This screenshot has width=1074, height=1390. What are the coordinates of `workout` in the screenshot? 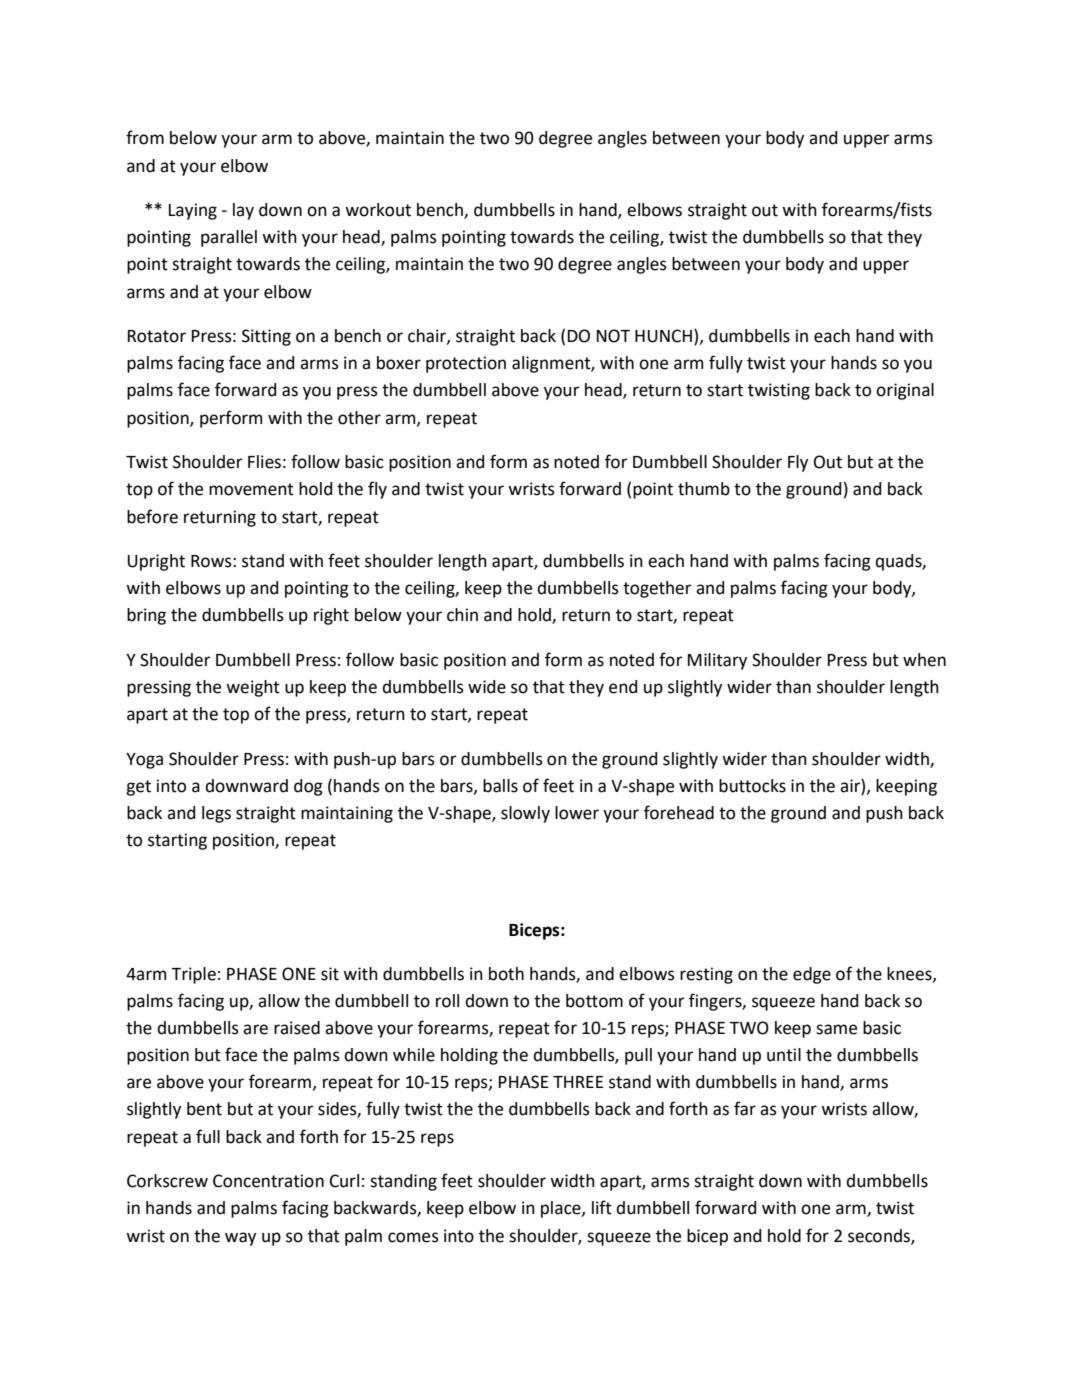 It's located at (378, 210).
